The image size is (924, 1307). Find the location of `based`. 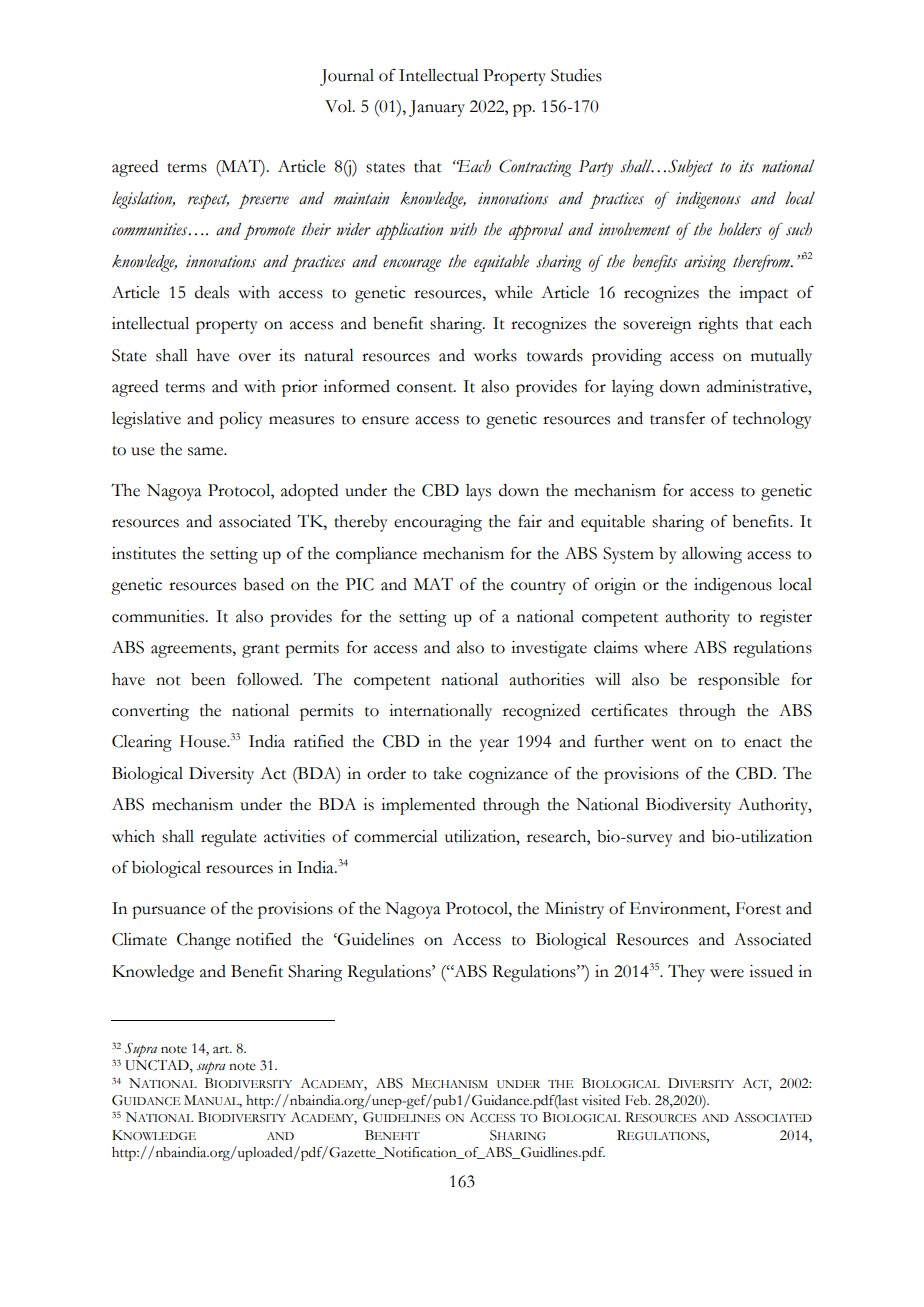

based is located at coordinates (263, 584).
